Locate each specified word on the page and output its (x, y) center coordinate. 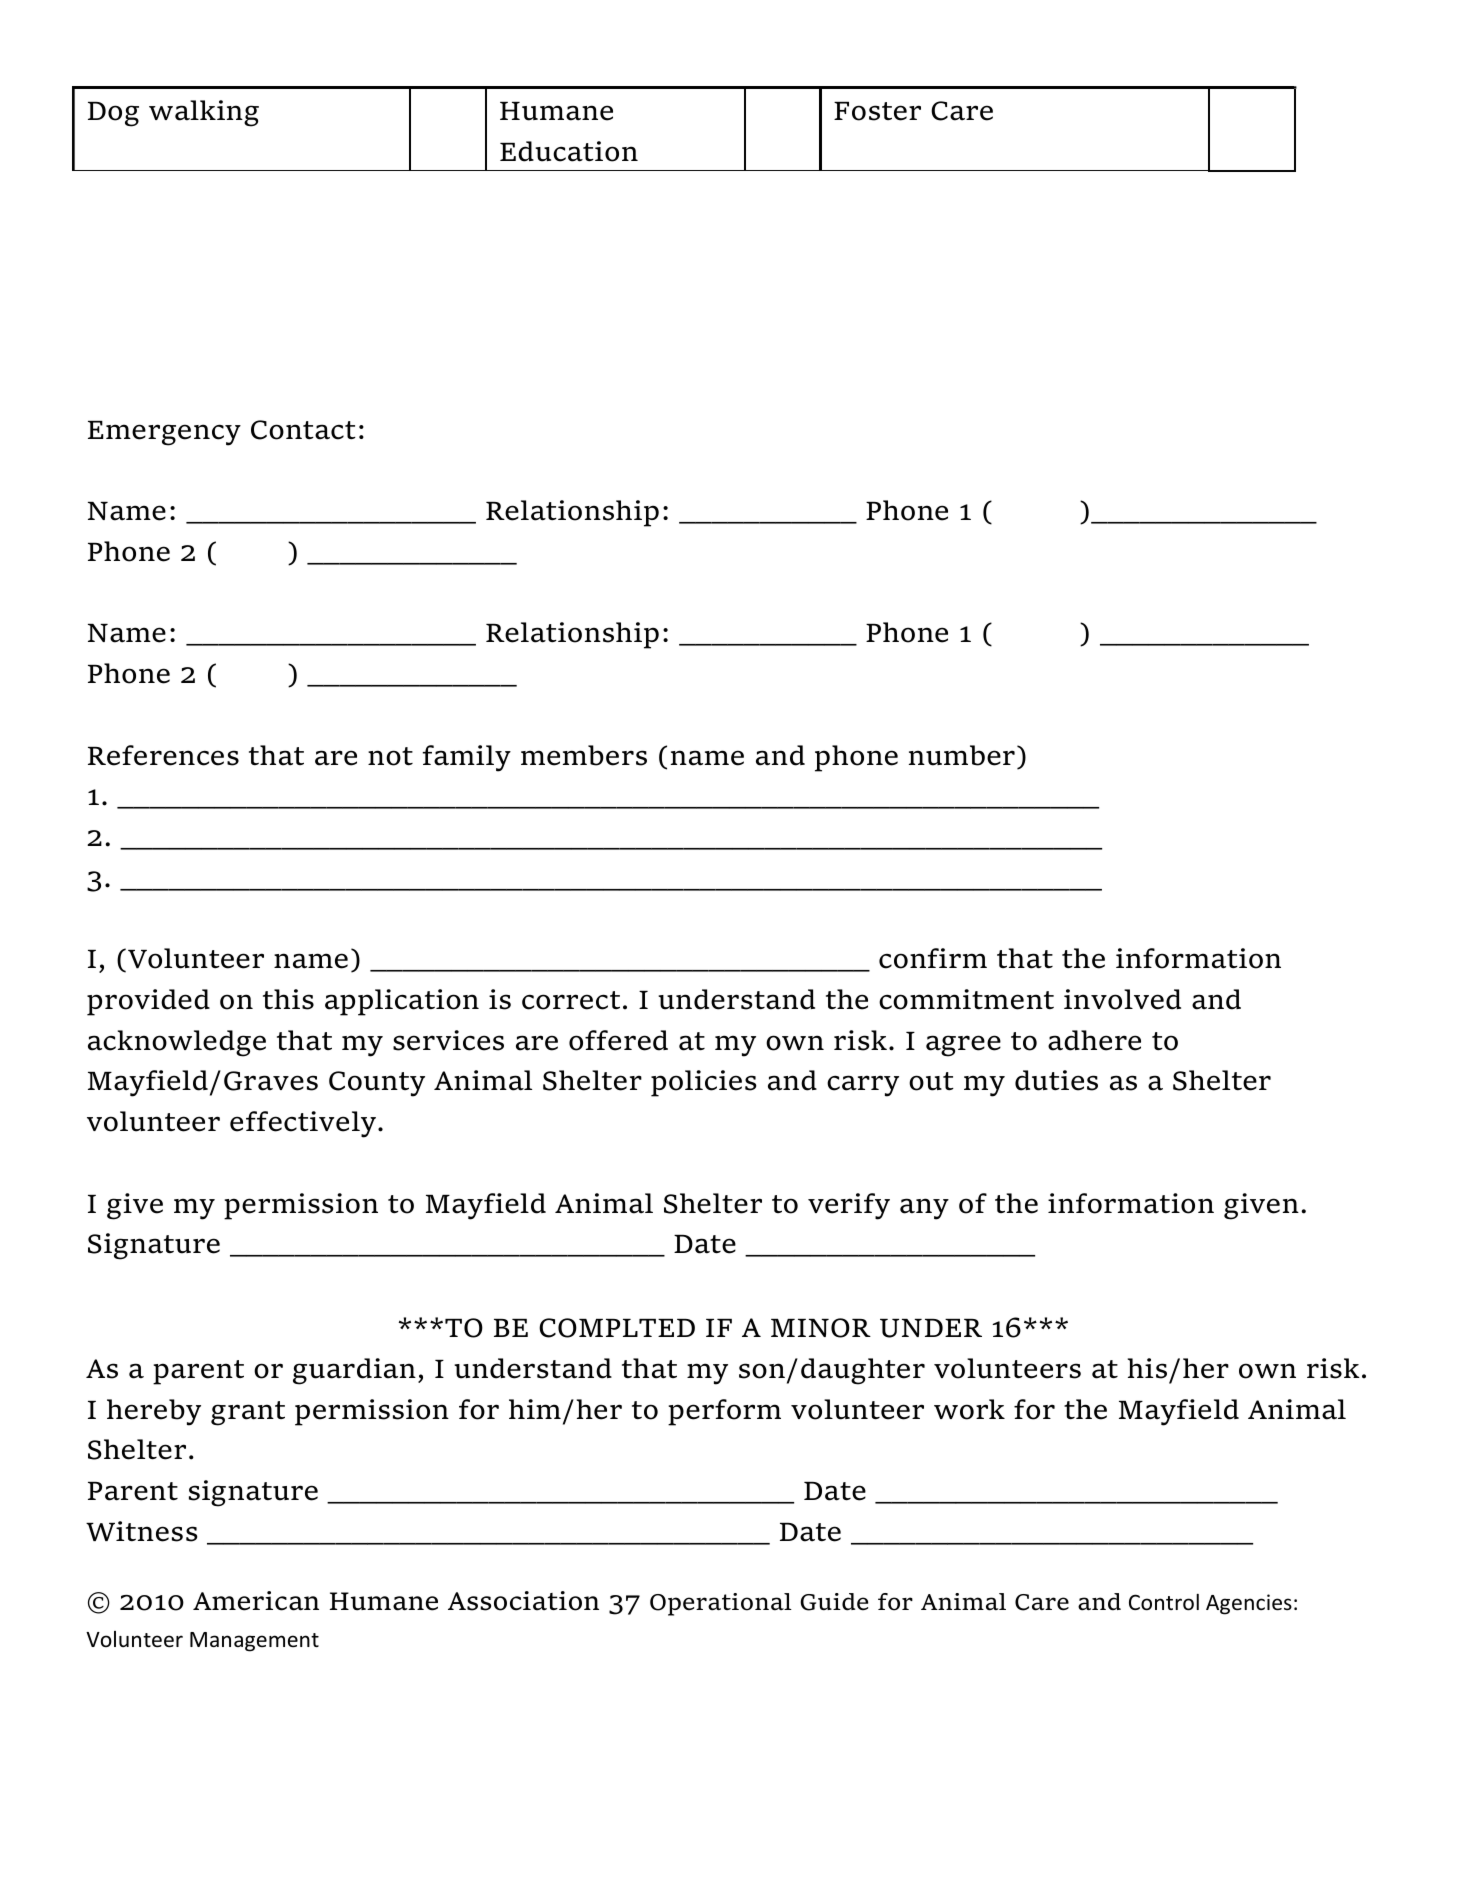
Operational (721, 1604)
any (924, 1209)
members (584, 755)
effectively (303, 1124)
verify (849, 1206)
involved (1122, 999)
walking (204, 113)
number (962, 755)
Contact (303, 430)
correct (571, 1000)
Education (569, 151)
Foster (877, 111)
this (288, 999)
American (256, 1601)
